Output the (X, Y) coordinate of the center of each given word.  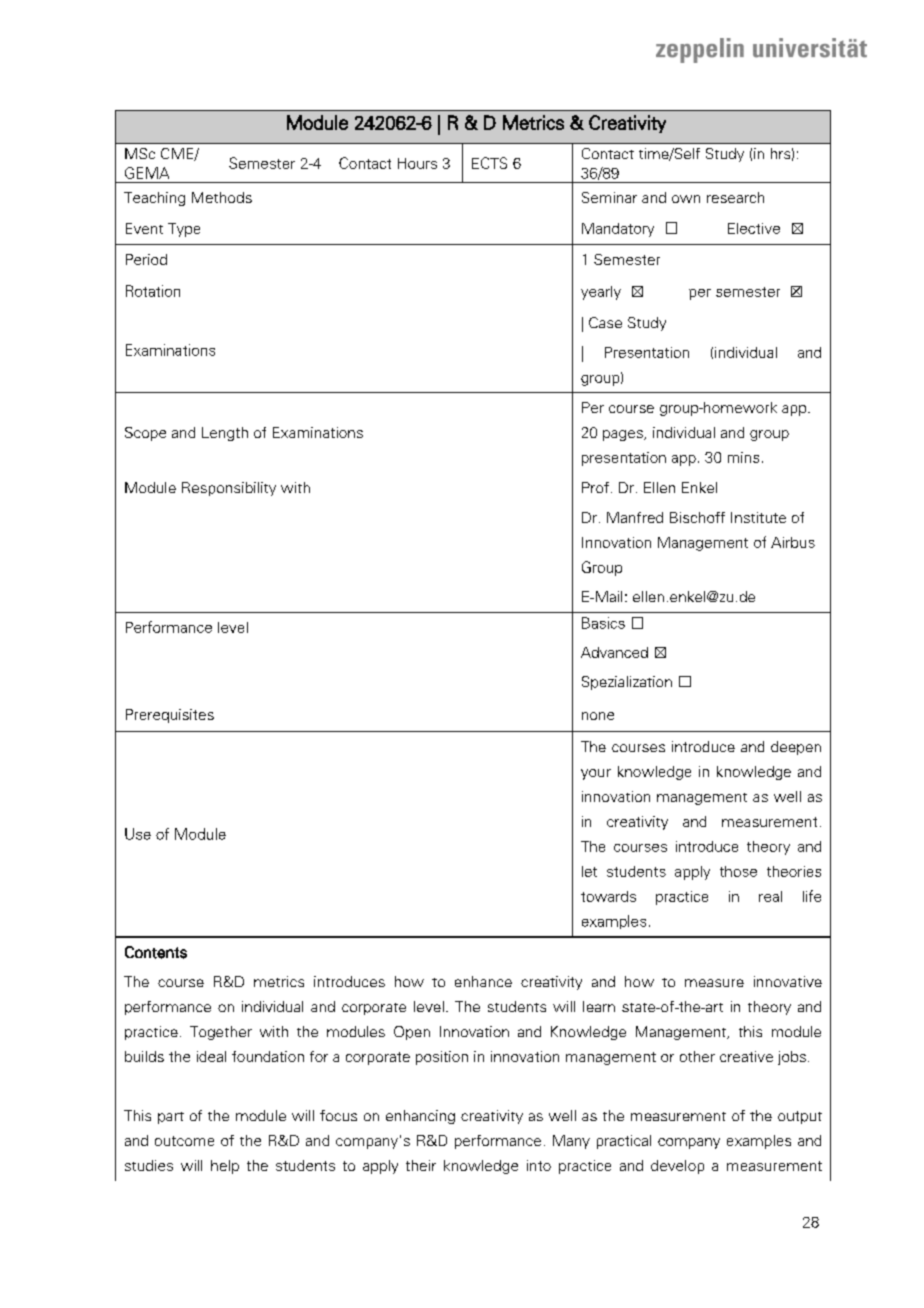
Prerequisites (170, 716)
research (735, 197)
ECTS (489, 163)
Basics (603, 623)
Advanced (614, 652)
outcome (184, 1141)
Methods (222, 197)
